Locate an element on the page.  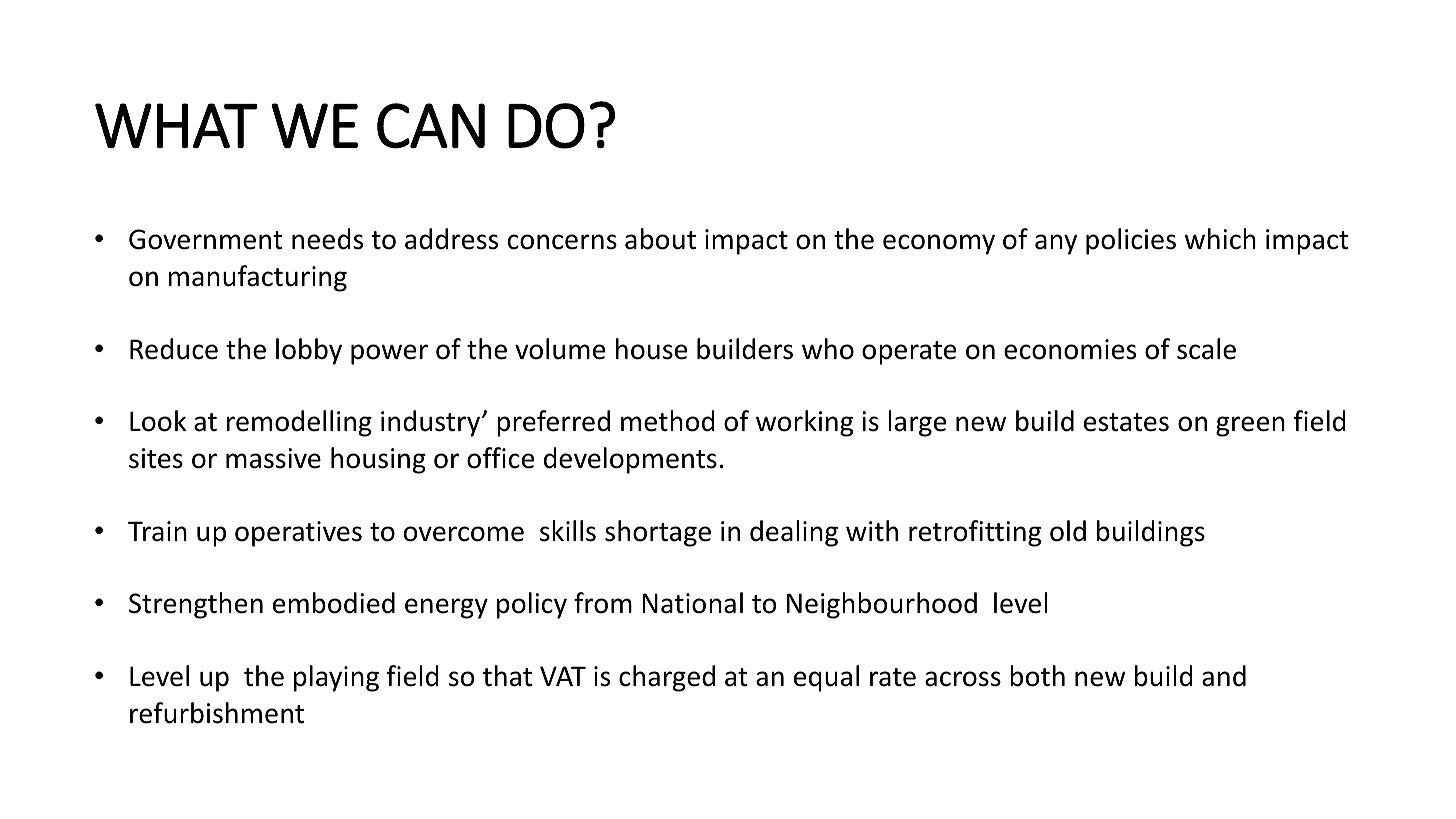
house is located at coordinates (651, 349).
